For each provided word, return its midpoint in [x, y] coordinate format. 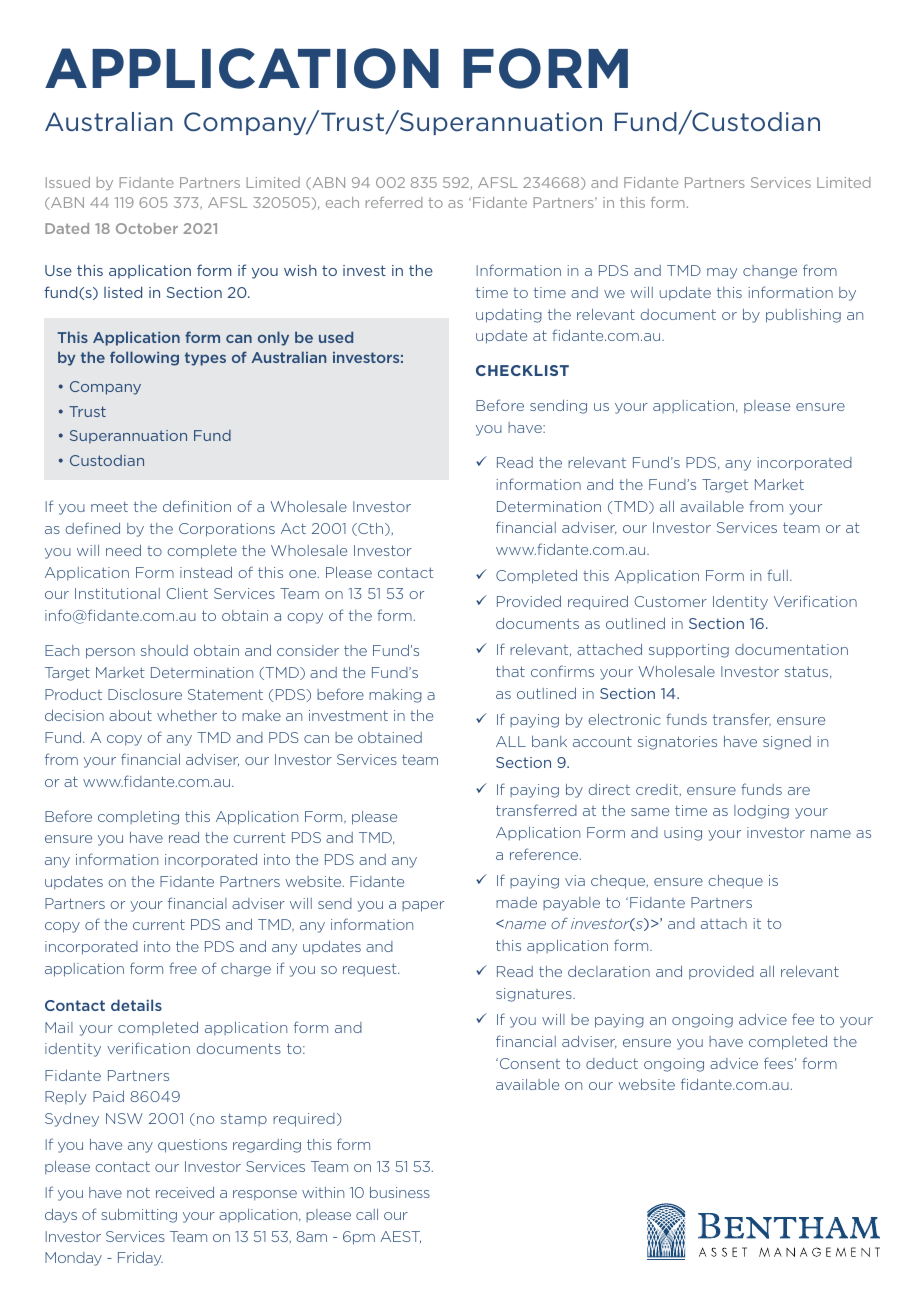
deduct [612, 1063]
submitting [139, 1216]
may [722, 273]
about [130, 715]
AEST [400, 1237]
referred [394, 202]
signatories [677, 743]
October [147, 228]
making [395, 696]
